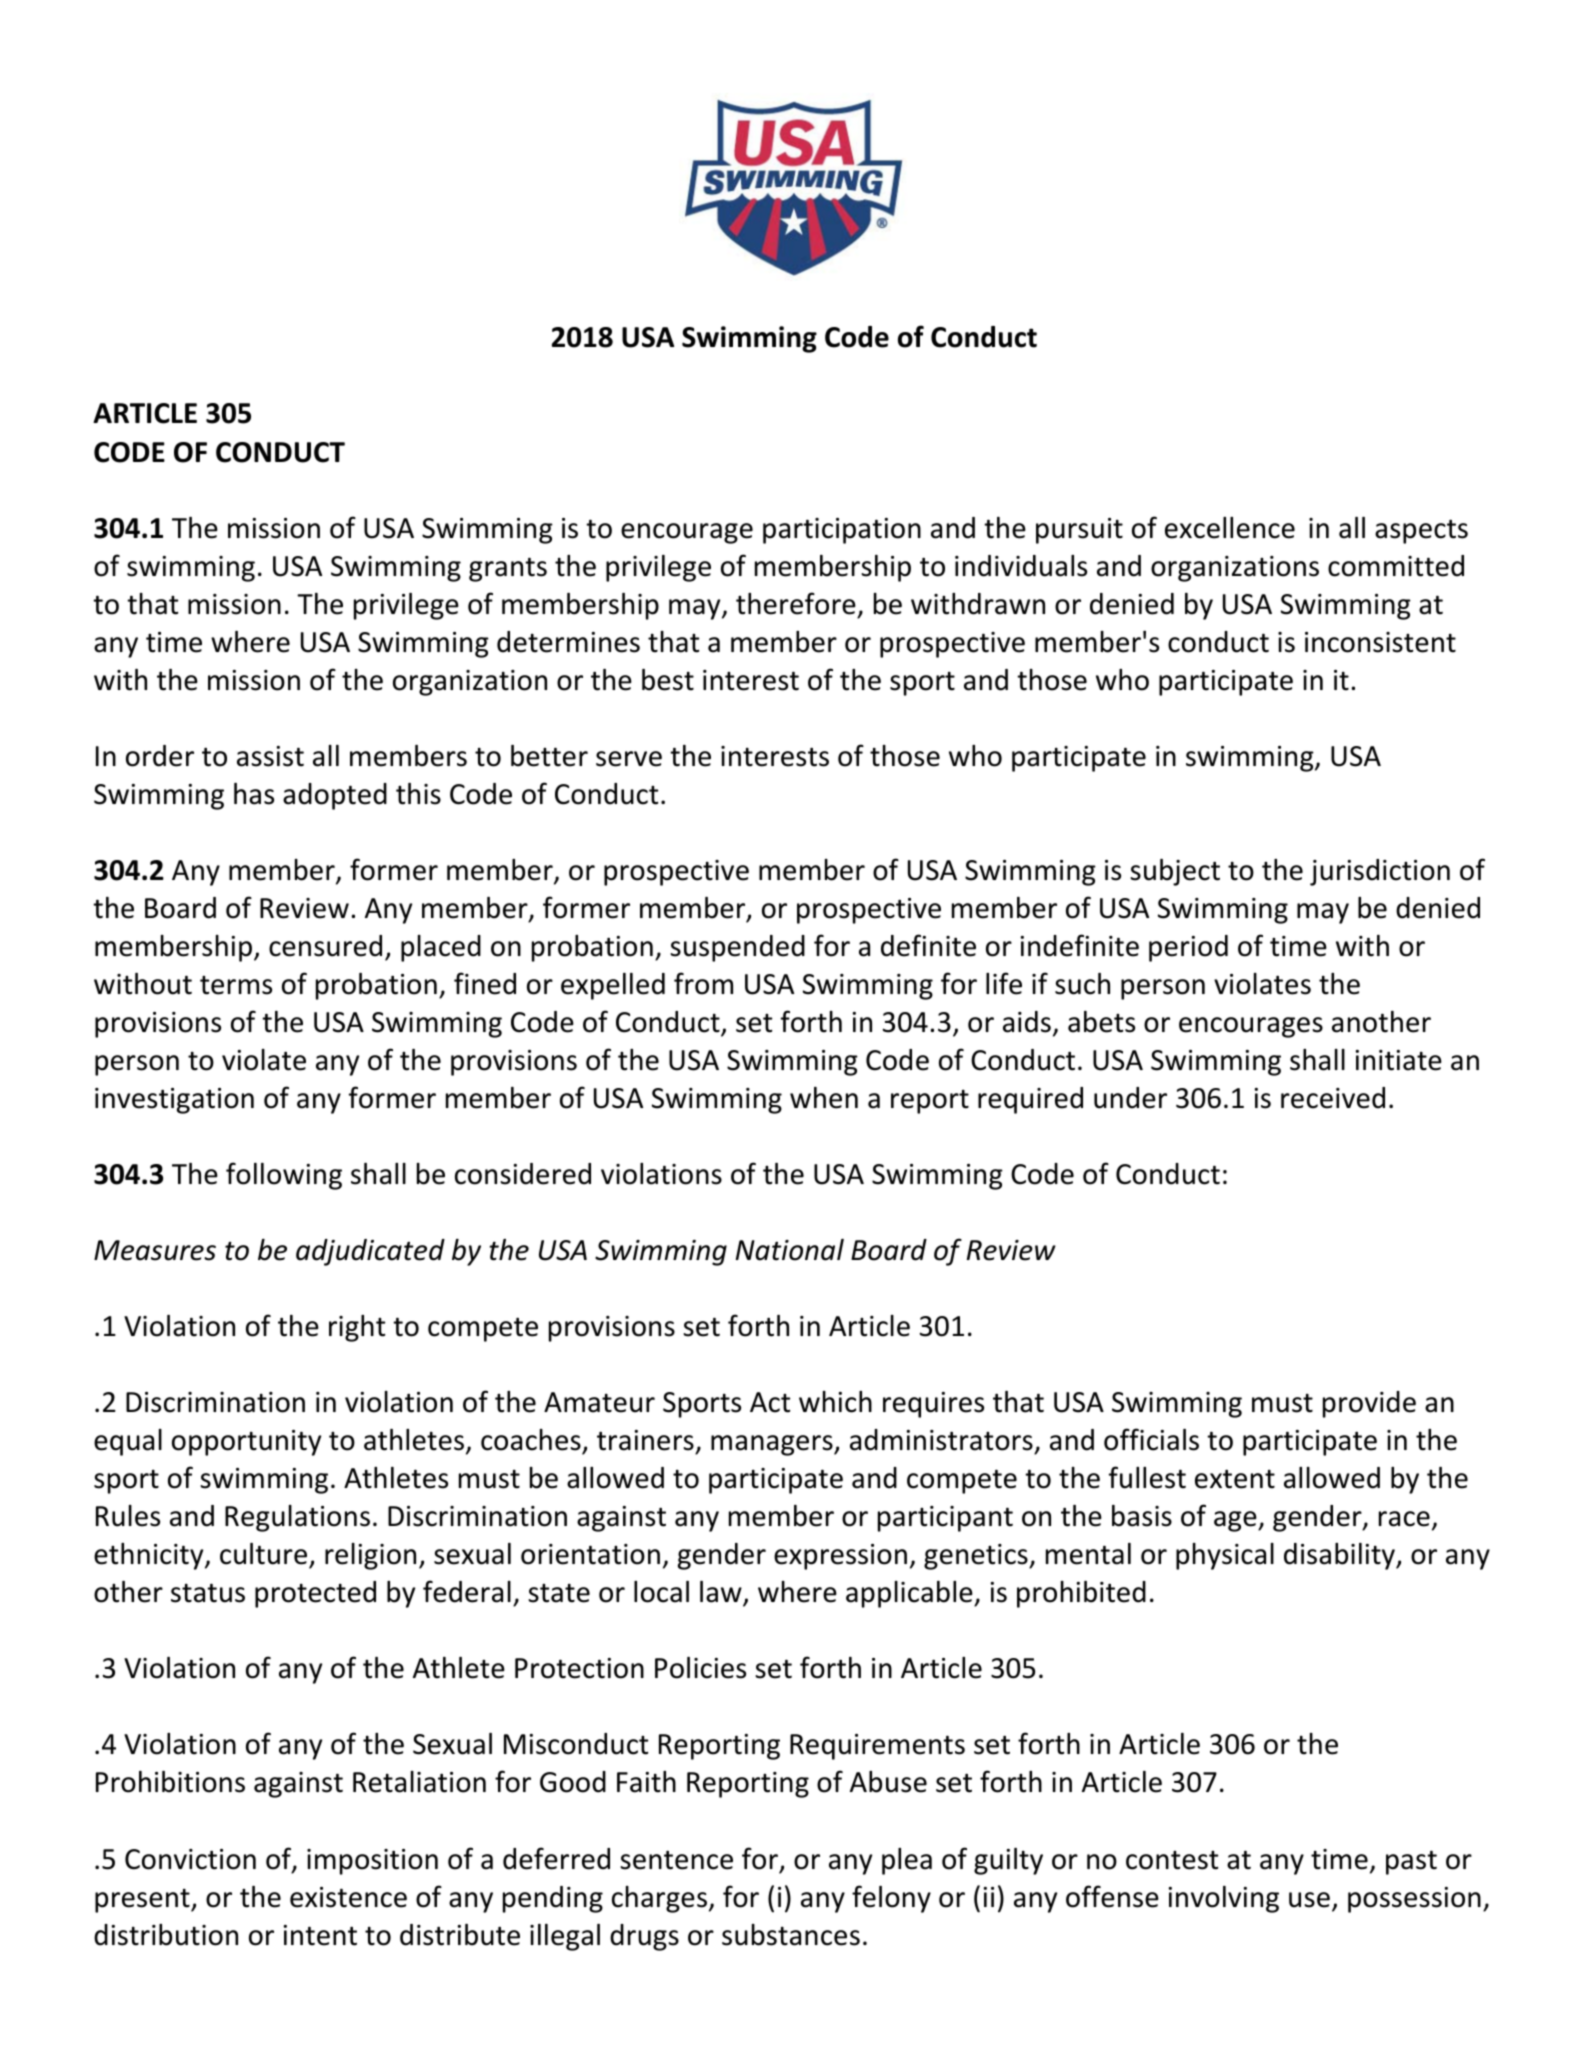 The image size is (1588, 2056). What do you see at coordinates (796, 603) in the document?
I see `therefore` at bounding box center [796, 603].
